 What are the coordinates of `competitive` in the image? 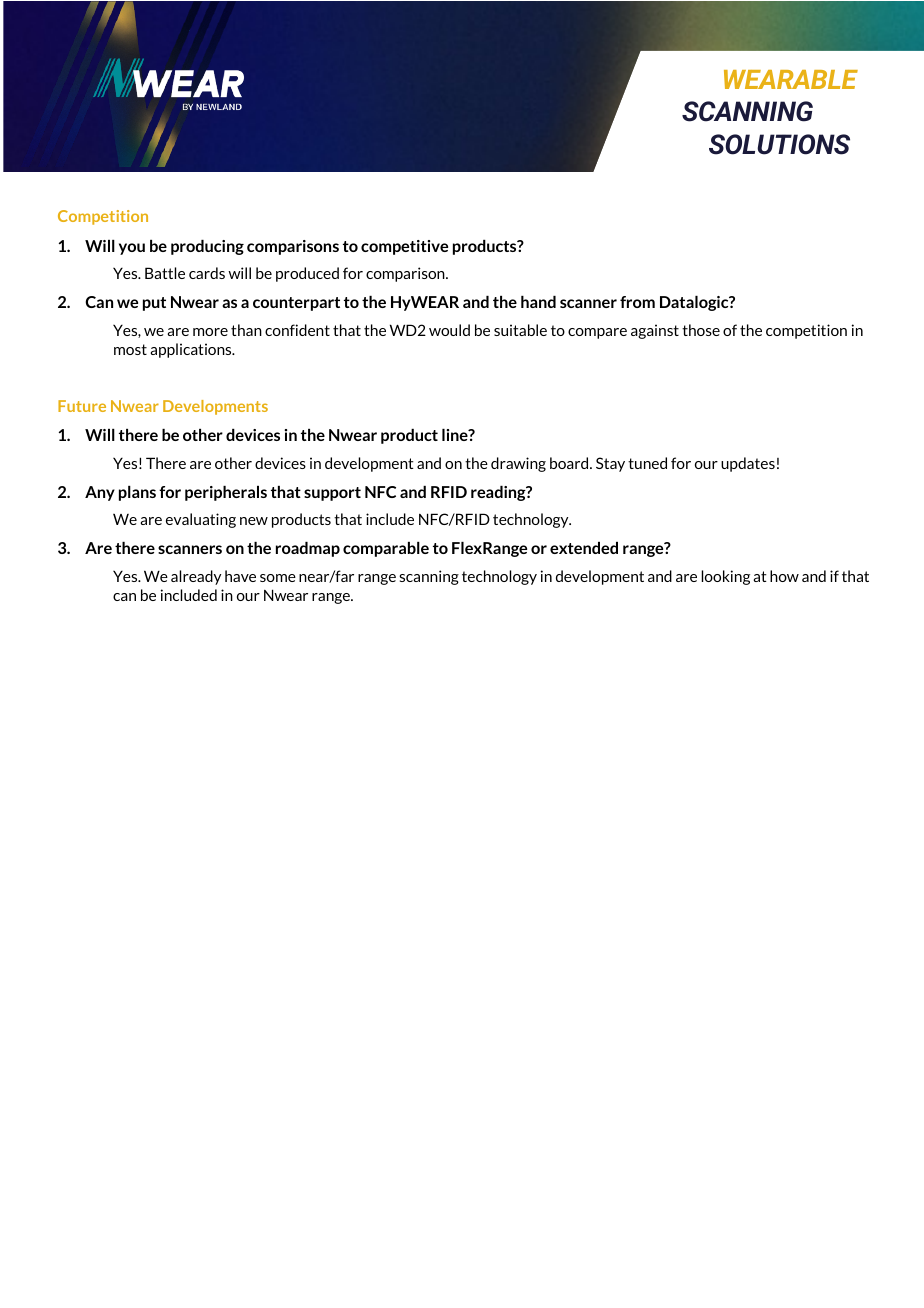 It's located at (404, 247).
